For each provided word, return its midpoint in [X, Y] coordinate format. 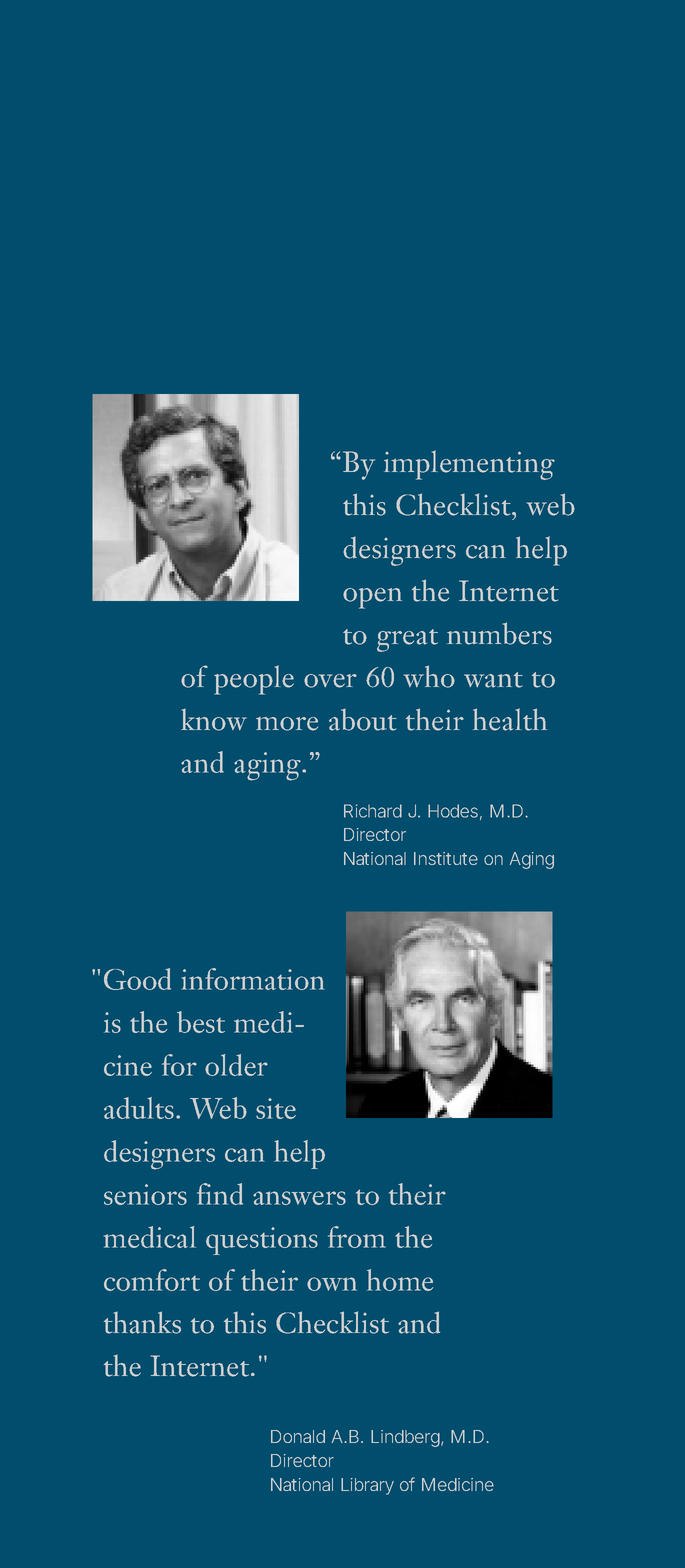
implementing [469, 465]
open [372, 598]
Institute [446, 858]
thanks [142, 1322]
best [201, 1022]
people [254, 680]
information [253, 979]
